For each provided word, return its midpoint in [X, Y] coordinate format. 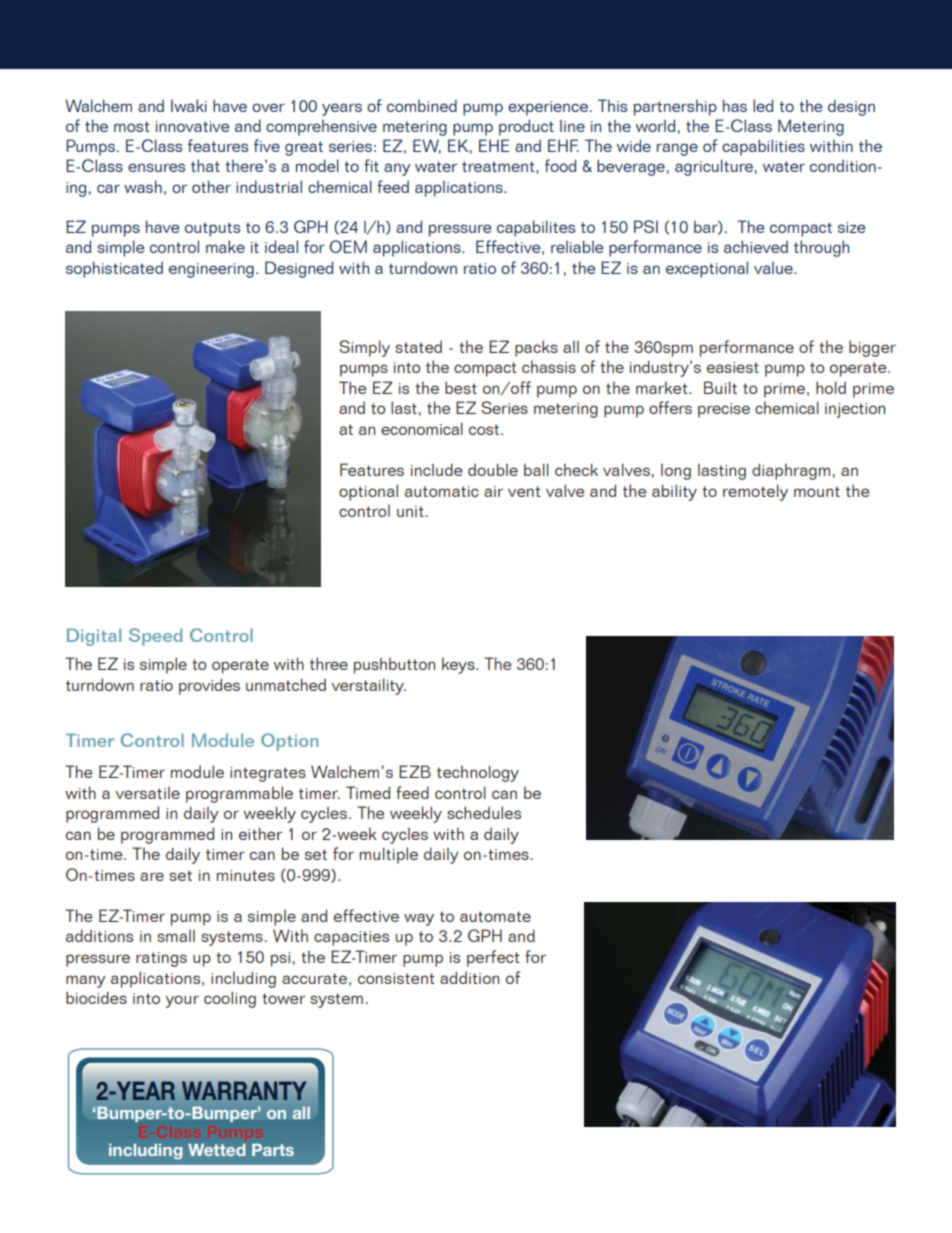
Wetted [217, 1150]
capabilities [763, 147]
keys [459, 665]
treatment [499, 166]
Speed [155, 637]
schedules [484, 812]
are [152, 876]
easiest [733, 367]
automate [495, 916]
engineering [211, 270]
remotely [755, 492]
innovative [192, 126]
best [461, 387]
